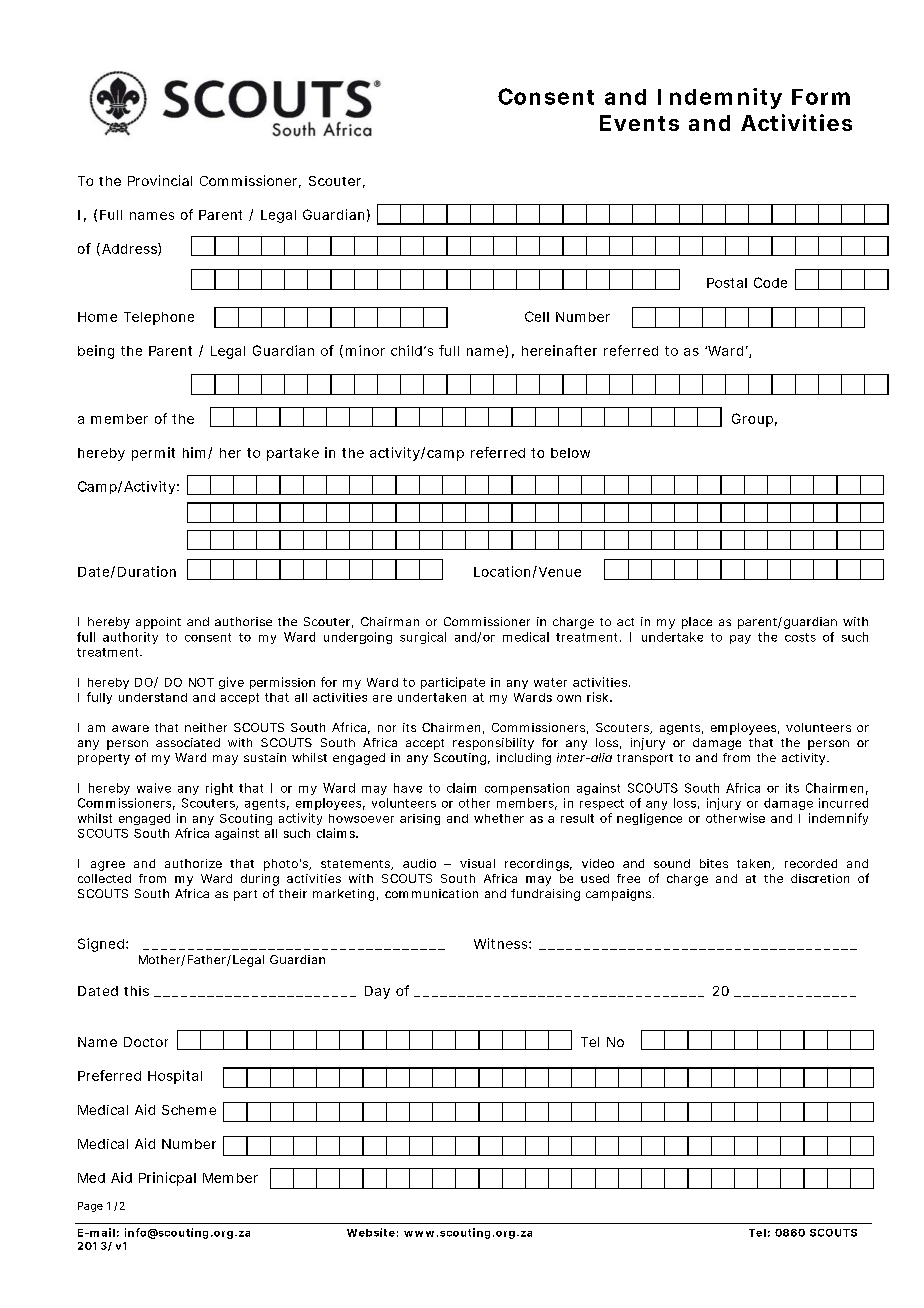  Describe the element at coordinates (101, 945) in the screenshot. I see `Signed` at that location.
